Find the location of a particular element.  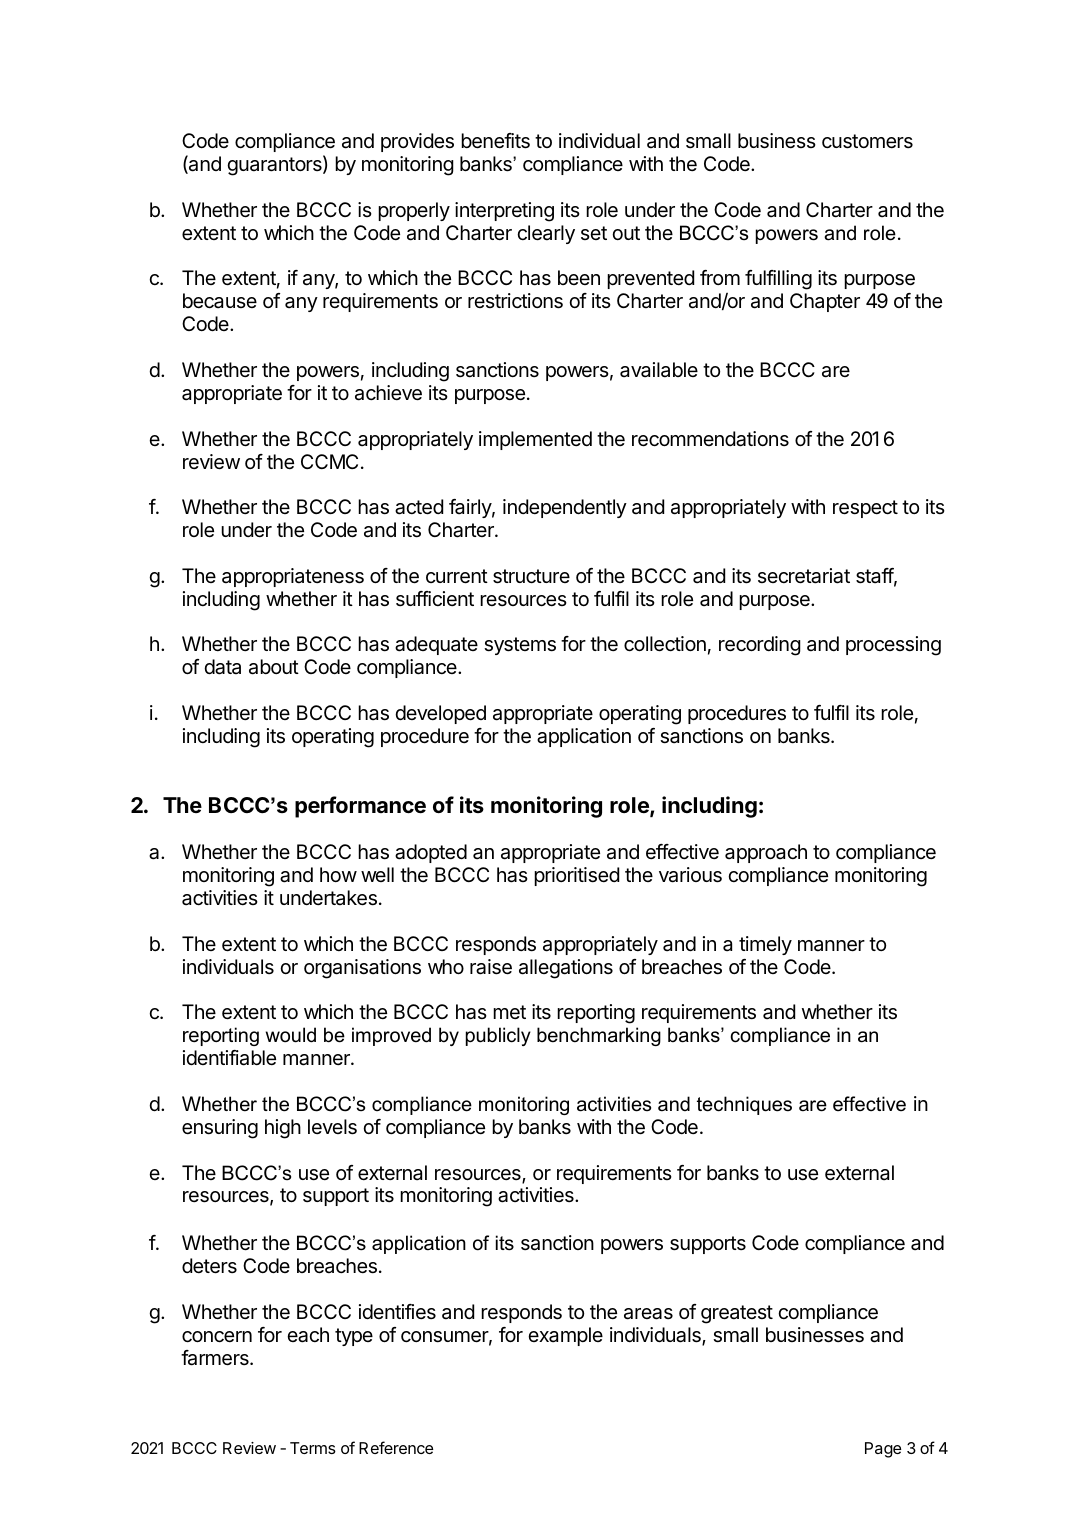

performance is located at coordinates (360, 807).
